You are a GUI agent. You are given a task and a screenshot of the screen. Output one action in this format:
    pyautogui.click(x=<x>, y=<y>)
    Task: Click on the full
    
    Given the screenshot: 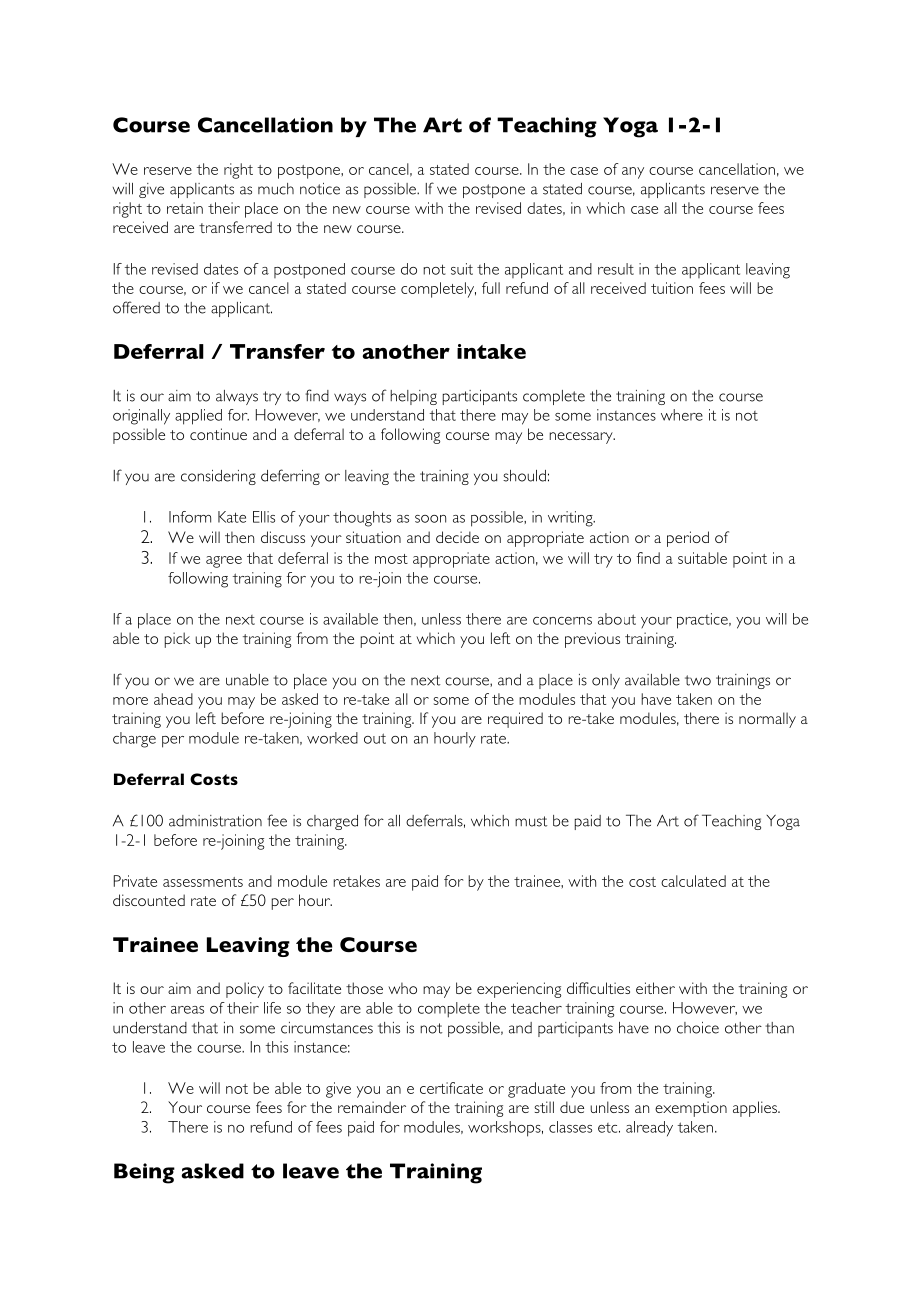 What is the action you would take?
    pyautogui.click(x=491, y=288)
